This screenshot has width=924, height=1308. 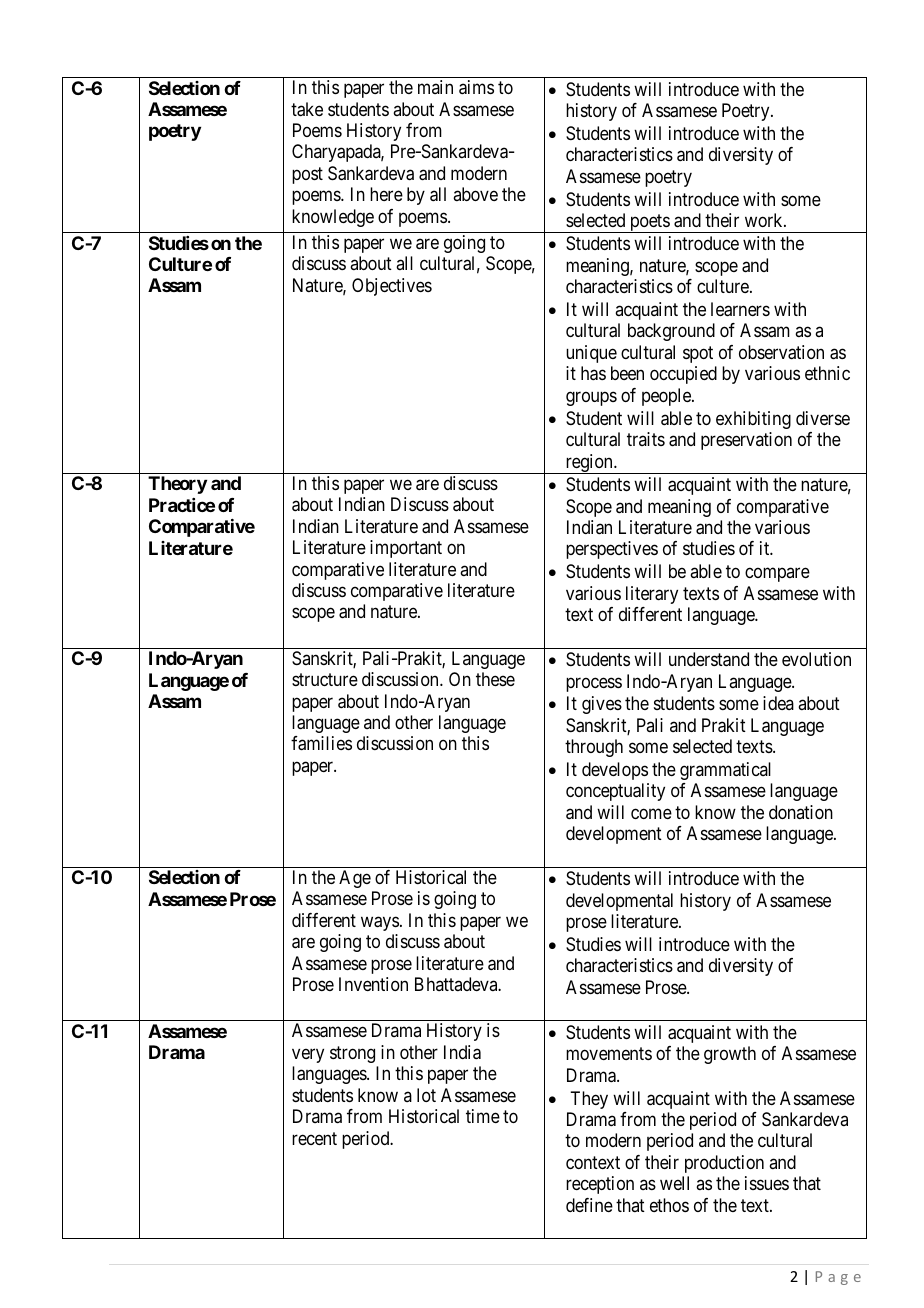 What do you see at coordinates (483, 1116) in the screenshot?
I see `time` at bounding box center [483, 1116].
